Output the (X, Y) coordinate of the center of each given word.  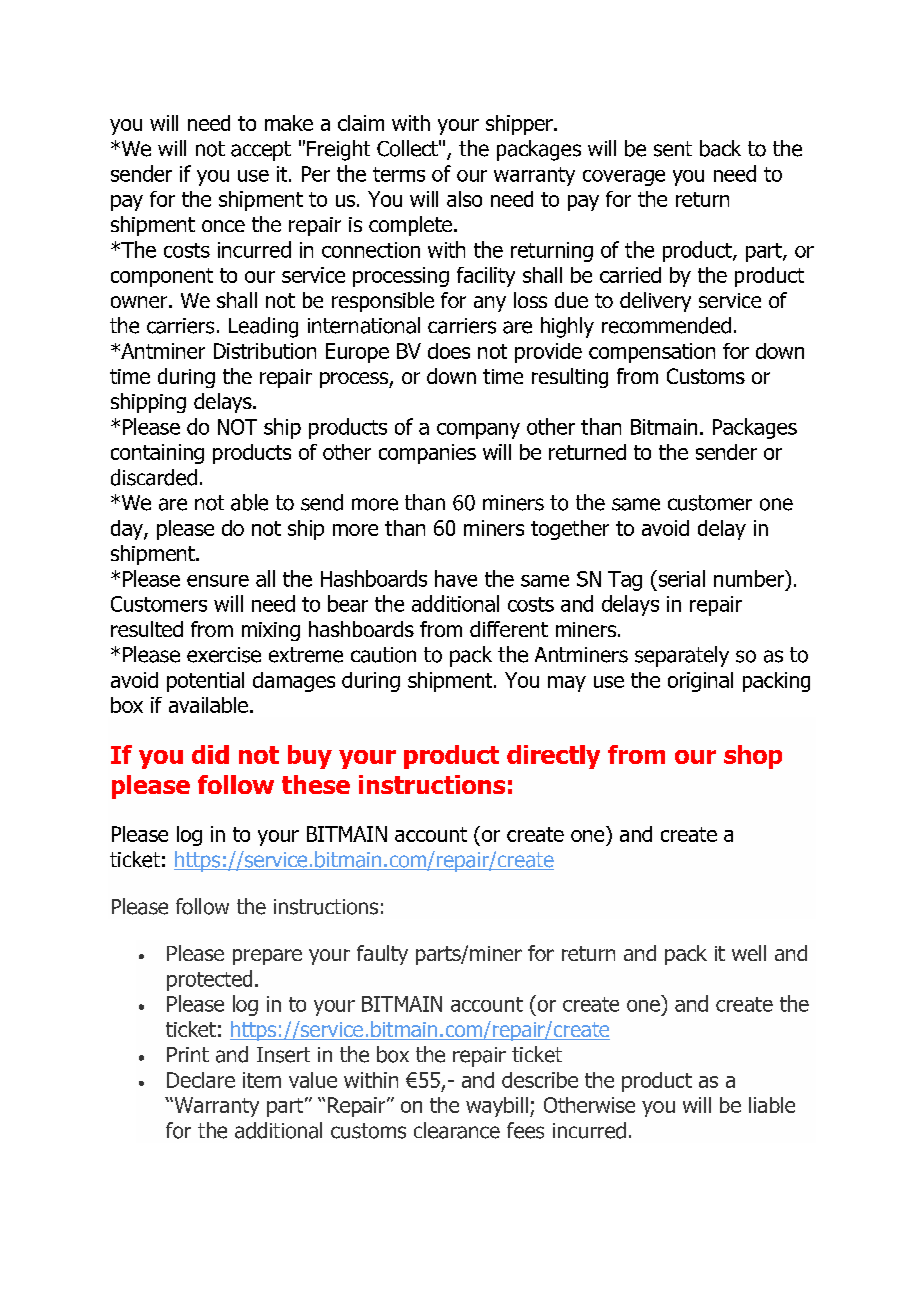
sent (673, 149)
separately (682, 656)
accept (261, 151)
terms (399, 174)
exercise (224, 655)
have (456, 578)
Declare (201, 1080)
